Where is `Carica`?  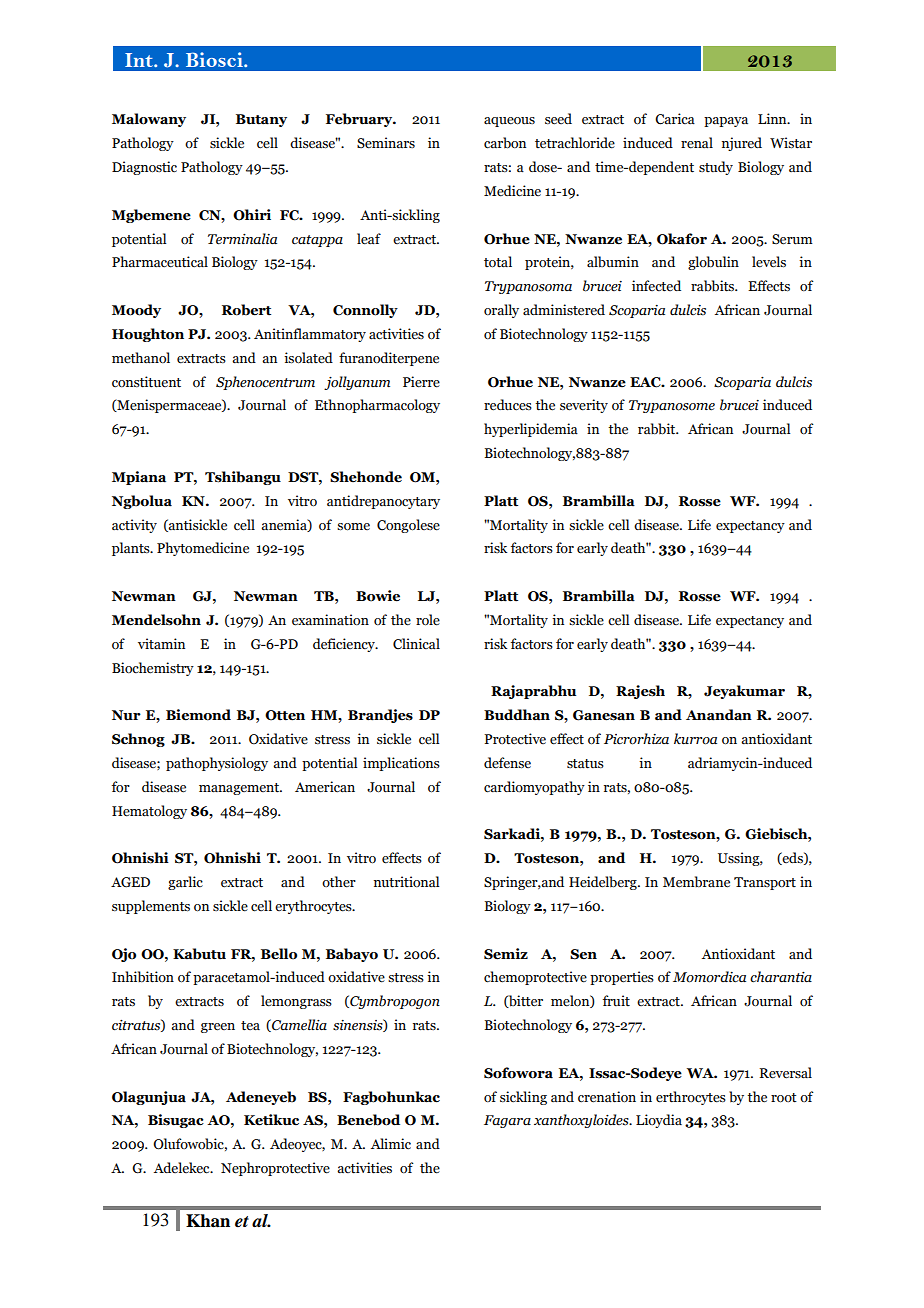
Carica is located at coordinates (675, 119).
